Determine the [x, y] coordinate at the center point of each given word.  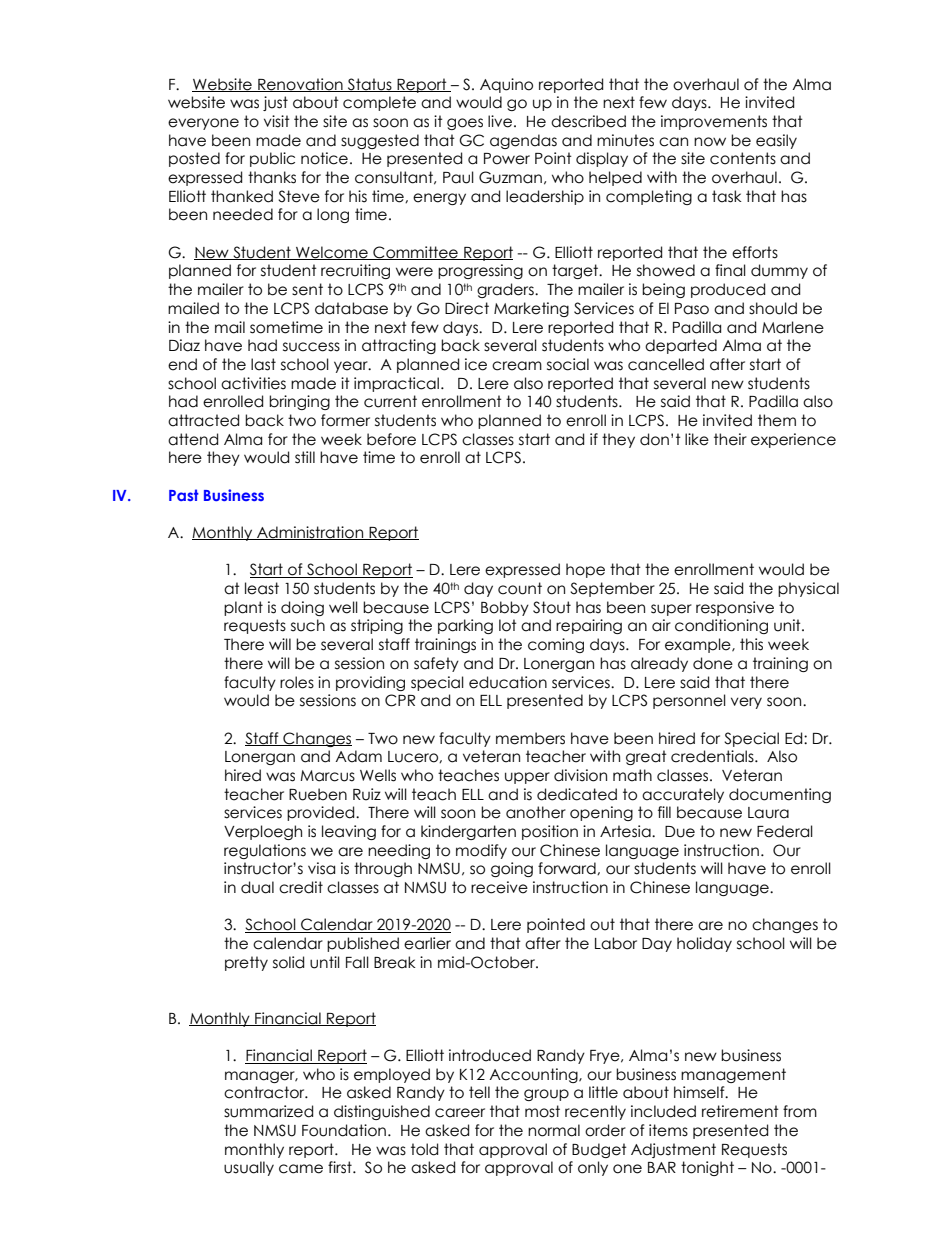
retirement [740, 1111]
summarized [268, 1111]
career [460, 1113]
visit [277, 121]
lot [508, 625]
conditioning [721, 626]
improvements [714, 122]
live [501, 121]
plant [243, 608]
